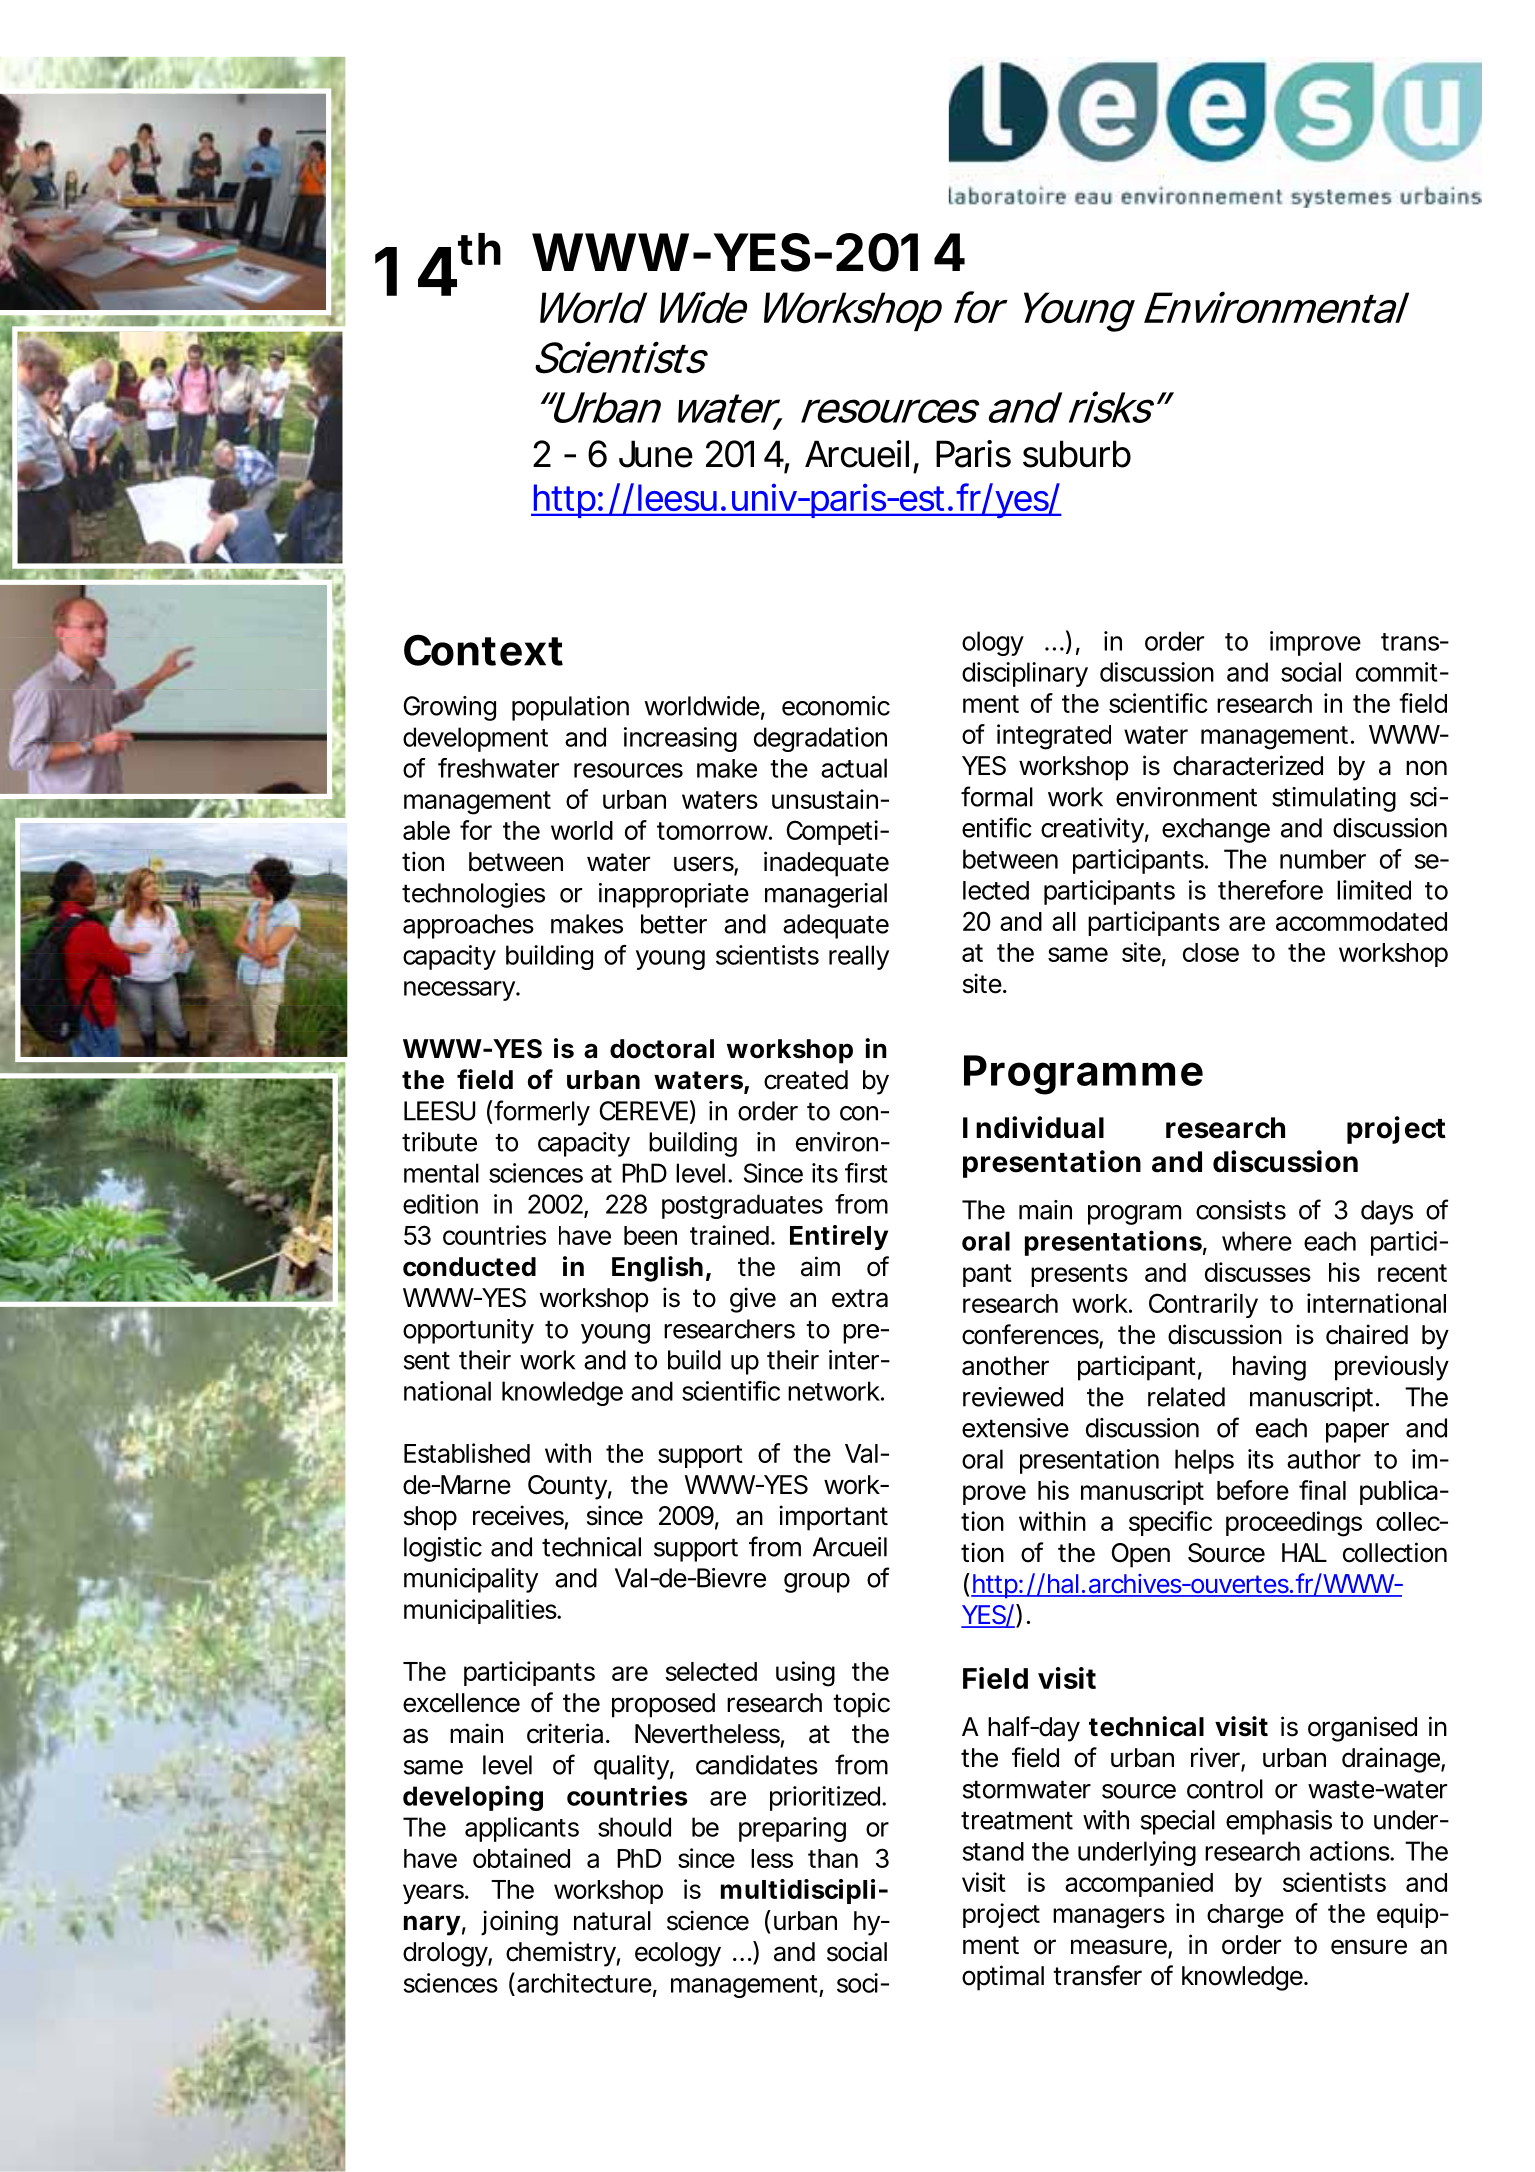 The width and height of the document is (1535, 2172). Describe the element at coordinates (1412, 1273) in the document. I see `recent` at that location.
